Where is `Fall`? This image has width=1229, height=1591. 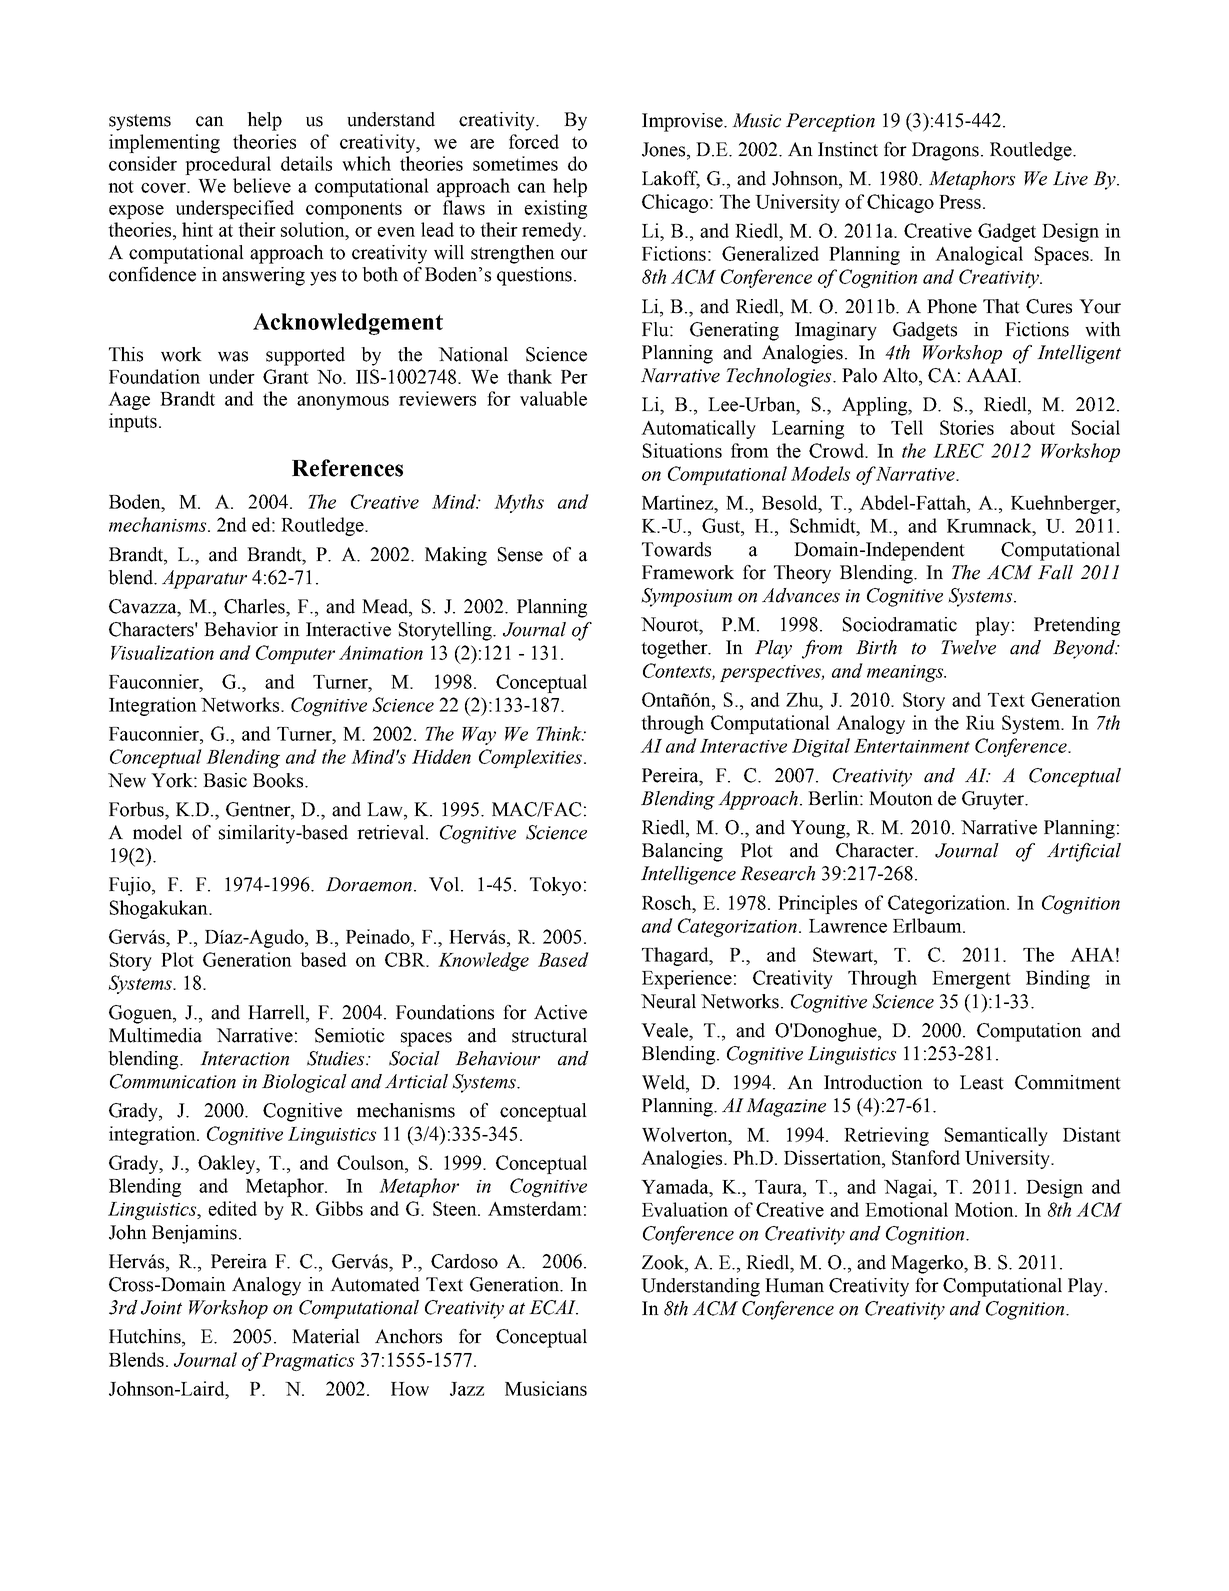 Fall is located at coordinates (1055, 572).
